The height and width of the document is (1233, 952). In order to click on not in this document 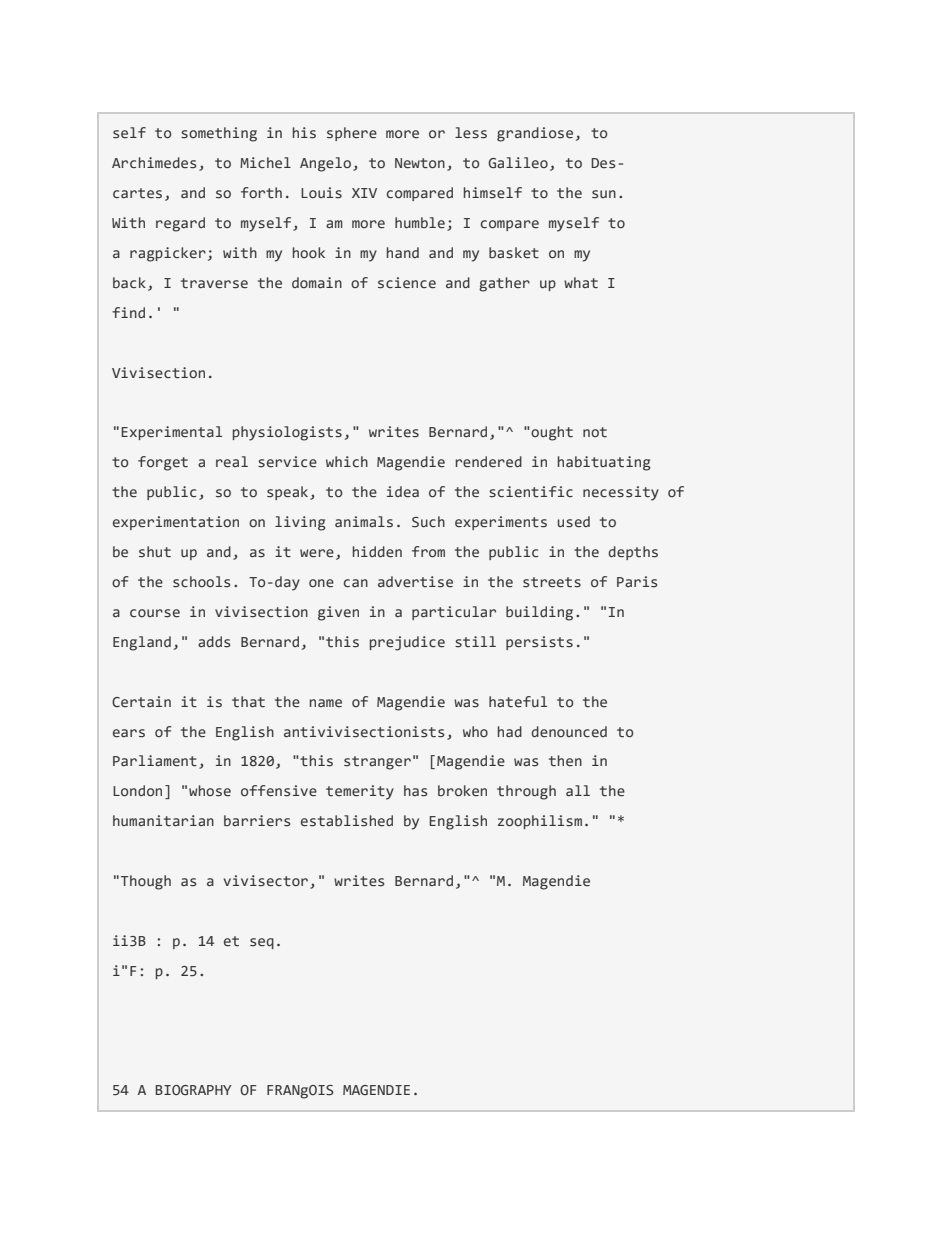, I will do `click(595, 432)`.
